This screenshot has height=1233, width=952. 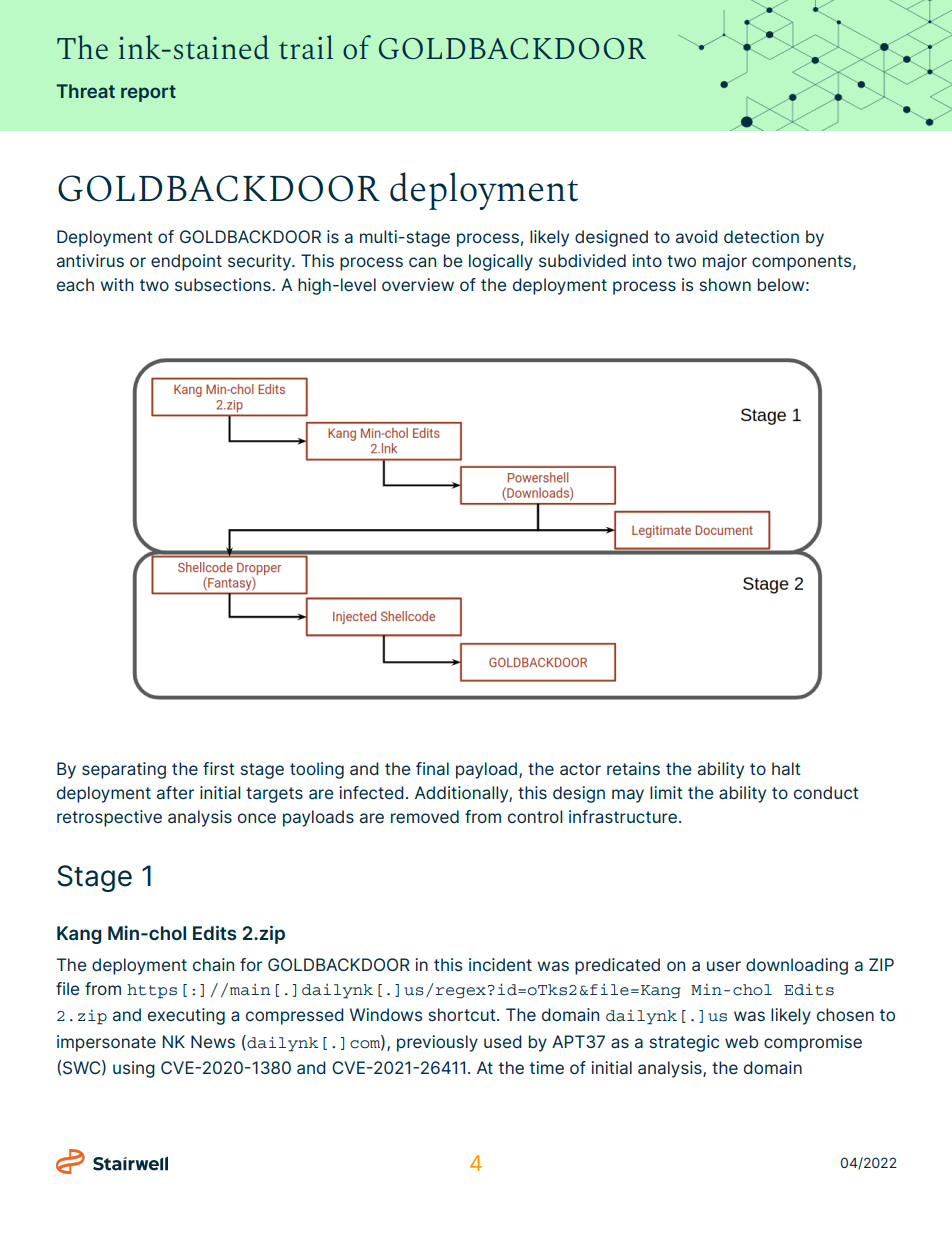 I want to click on first, so click(x=219, y=768).
